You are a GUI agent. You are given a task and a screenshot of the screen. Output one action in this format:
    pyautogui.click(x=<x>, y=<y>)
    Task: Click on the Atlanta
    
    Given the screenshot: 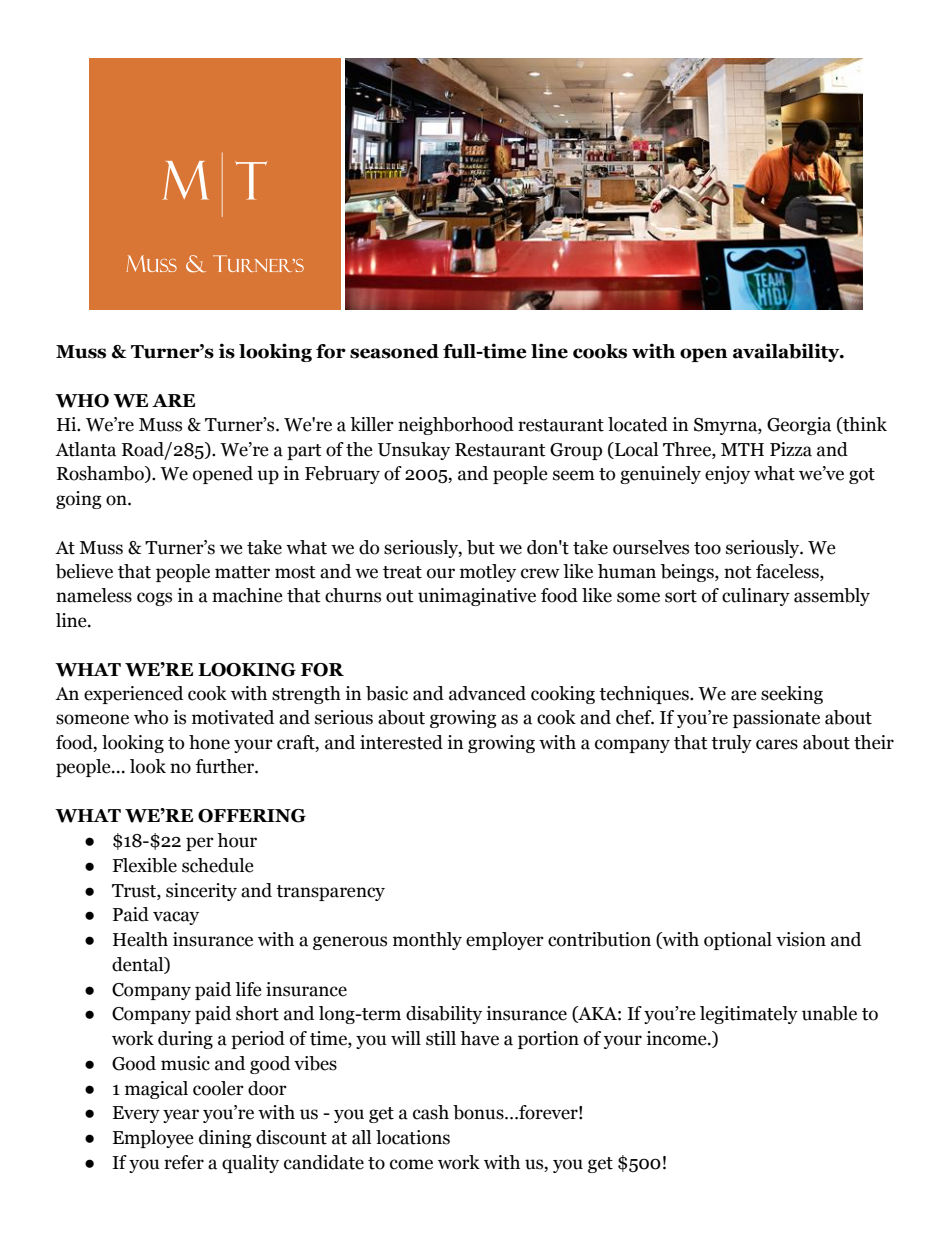 What is the action you would take?
    pyautogui.click(x=85, y=449)
